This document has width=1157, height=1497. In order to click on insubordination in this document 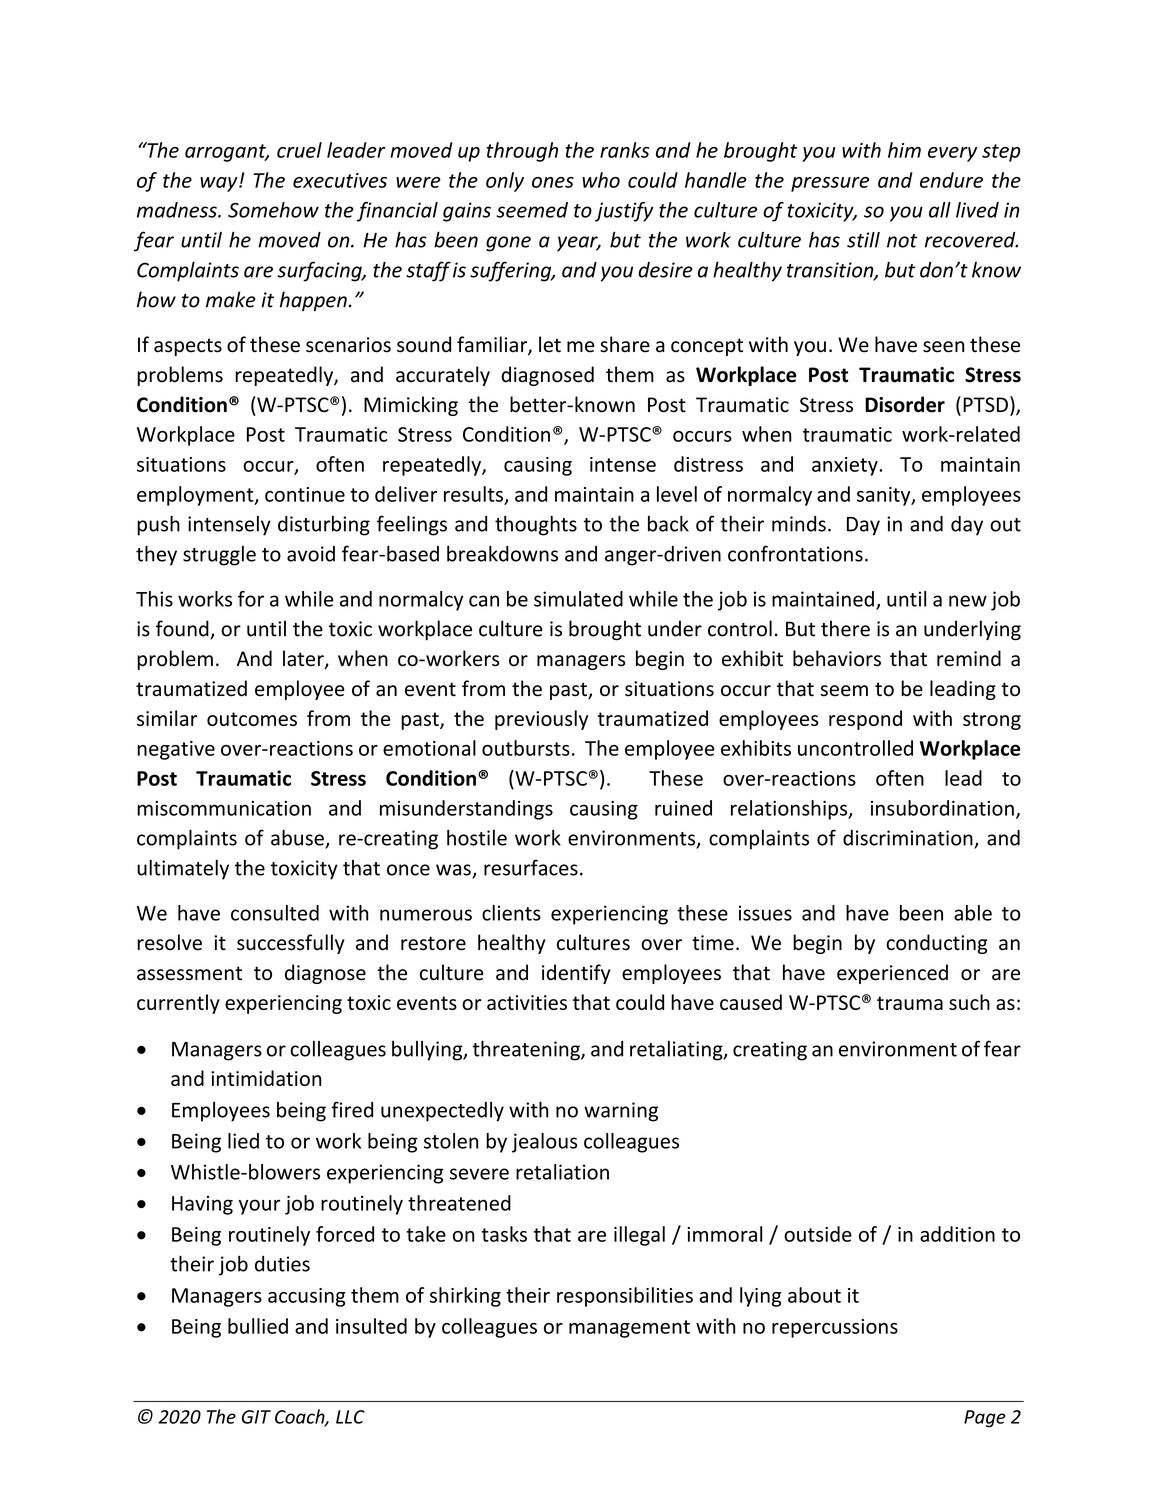, I will do `click(942, 808)`.
